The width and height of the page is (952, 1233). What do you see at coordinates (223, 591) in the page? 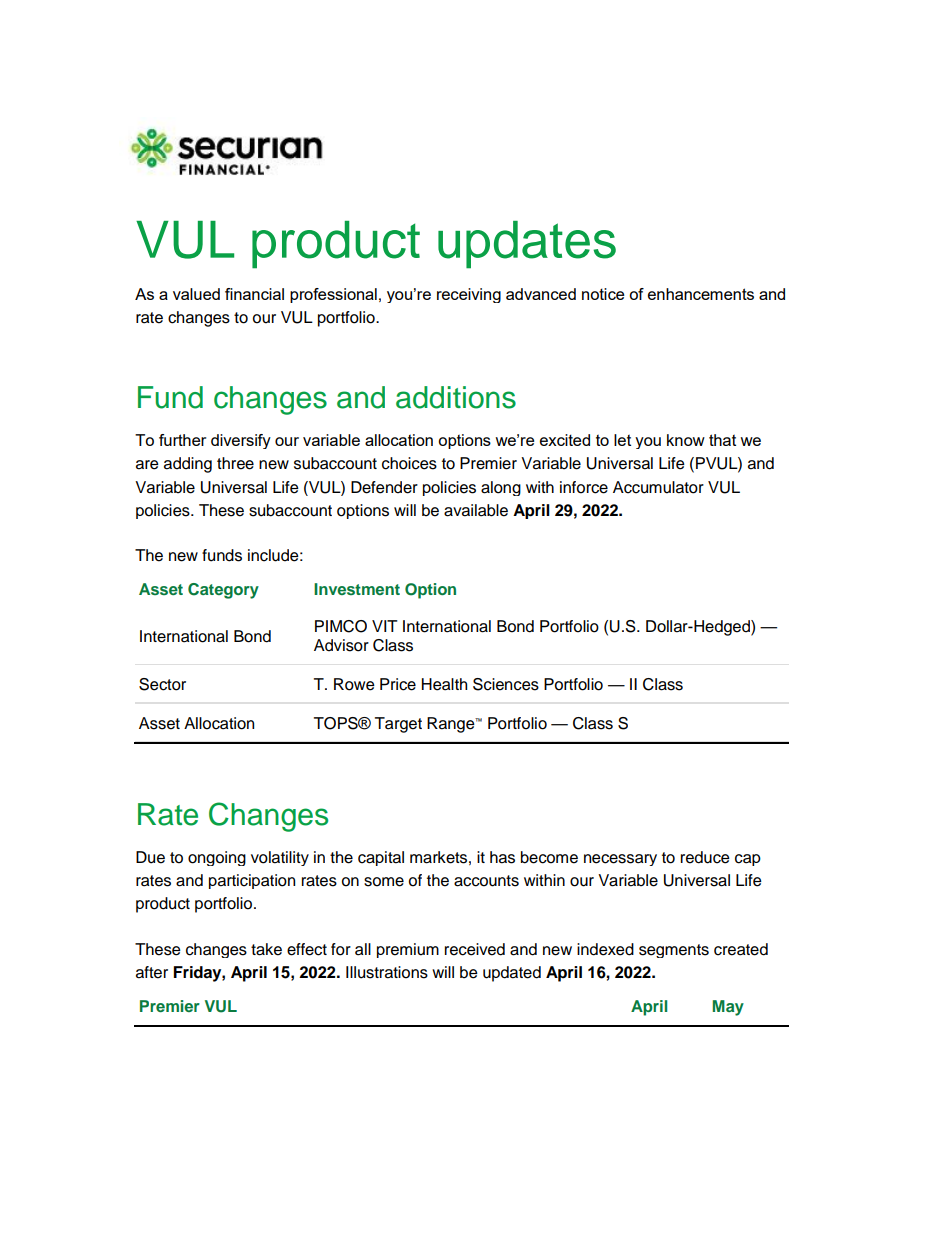
I see `Category` at bounding box center [223, 591].
